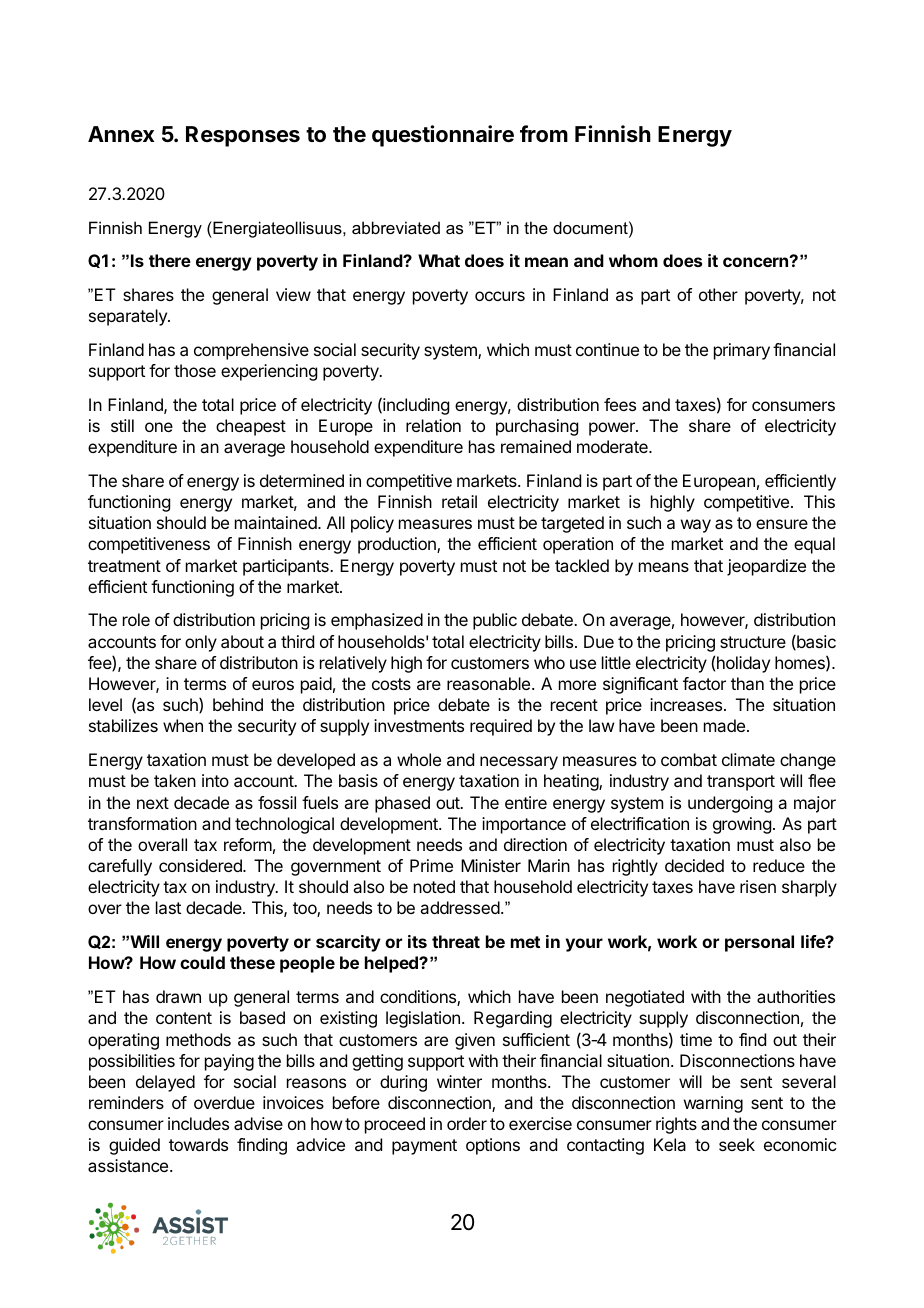  What do you see at coordinates (183, 725) in the image?
I see `when` at bounding box center [183, 725].
